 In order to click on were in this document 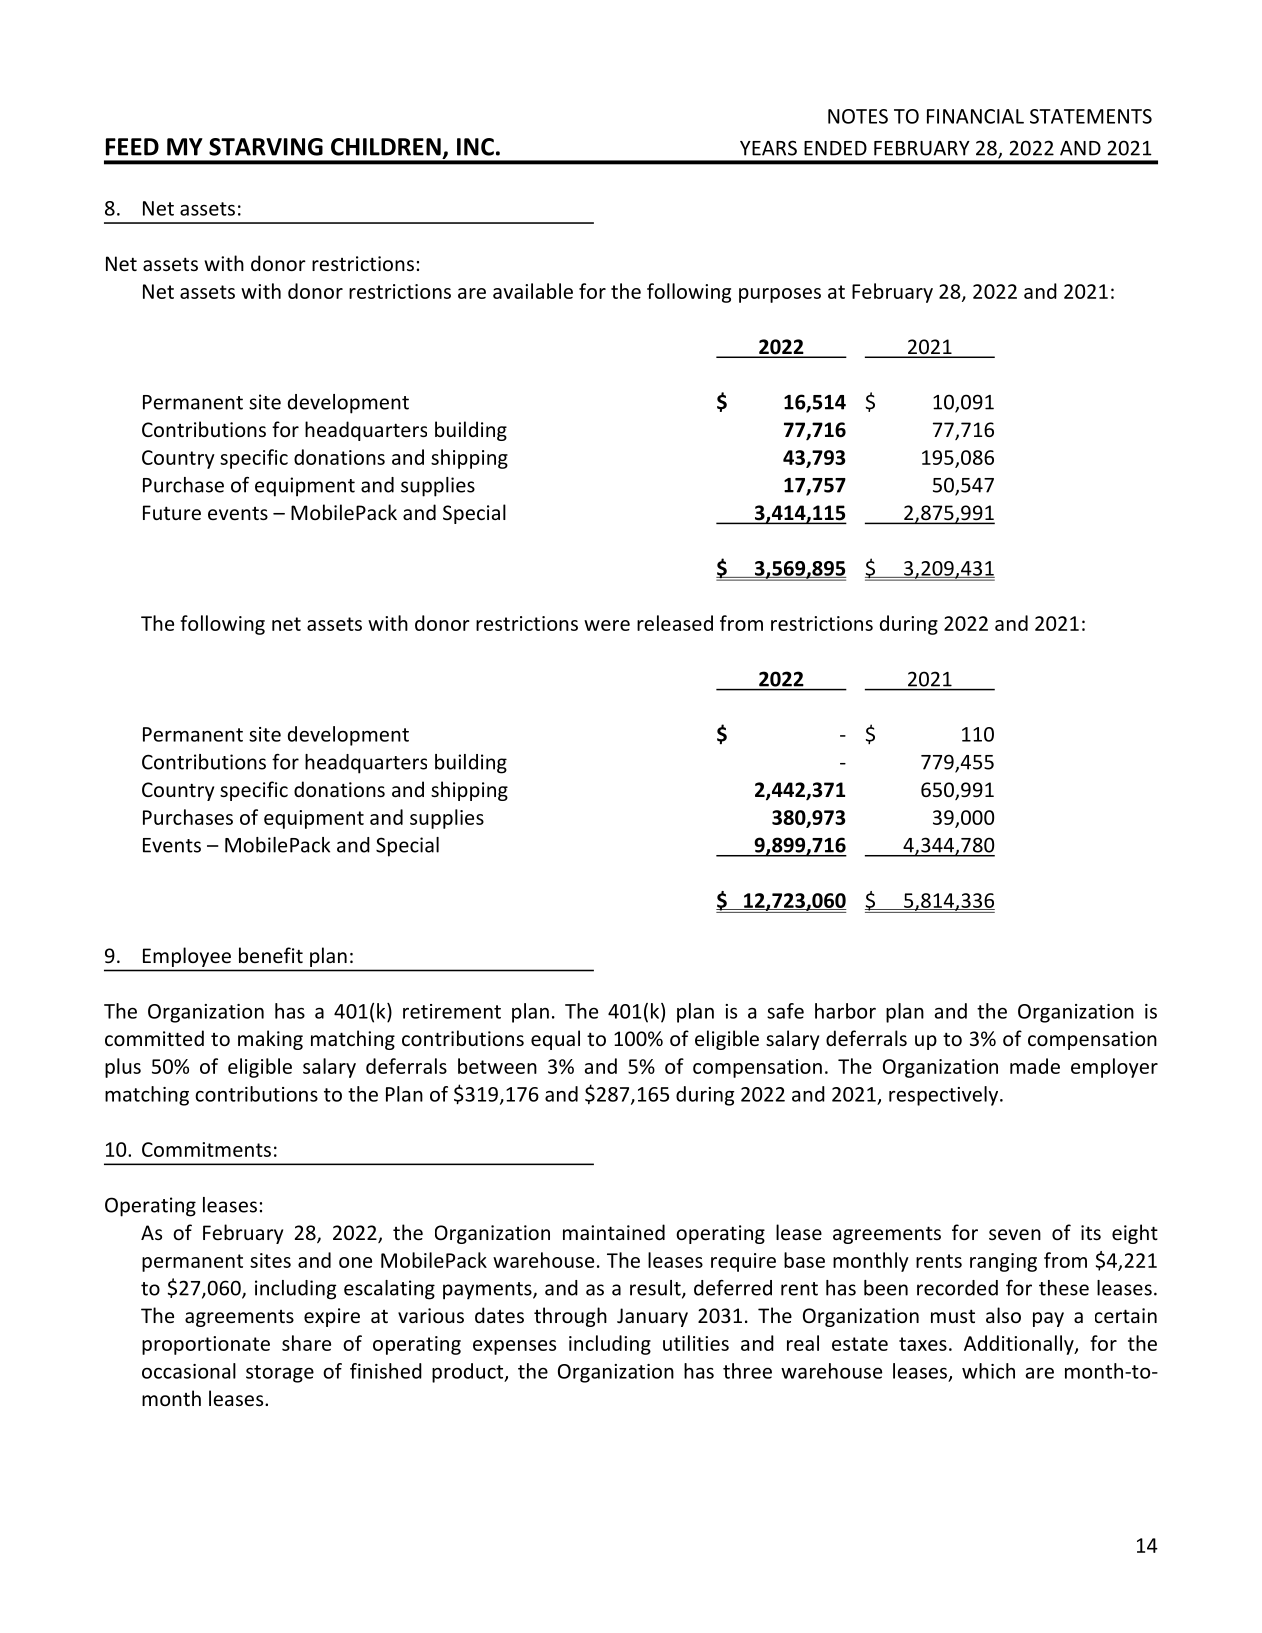, I will do `click(607, 625)`.
